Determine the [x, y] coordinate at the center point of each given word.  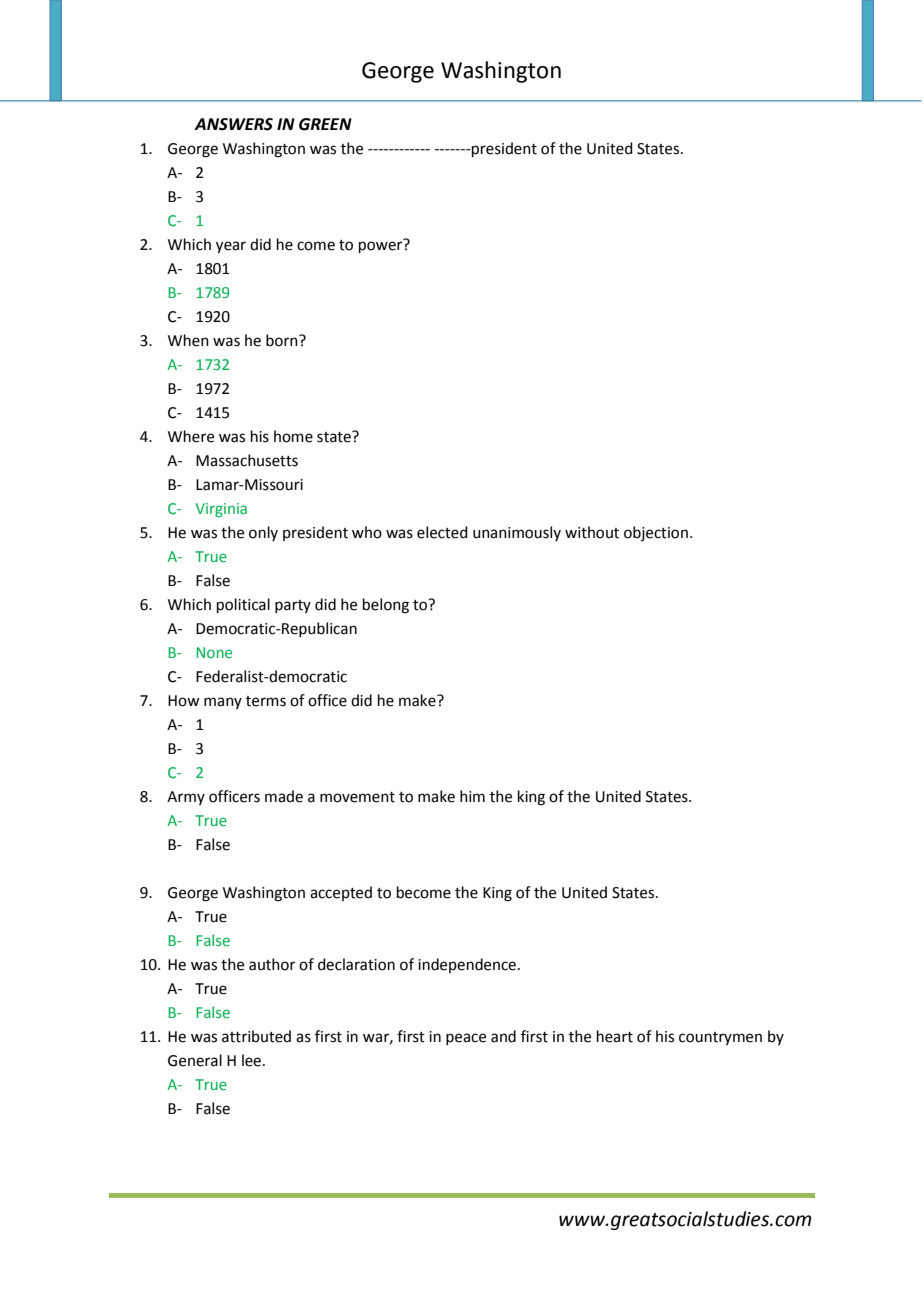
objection [656, 533]
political [243, 605]
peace [466, 1039]
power [382, 246]
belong [386, 606]
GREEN [325, 124]
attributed [256, 1036]
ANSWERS [233, 124]
